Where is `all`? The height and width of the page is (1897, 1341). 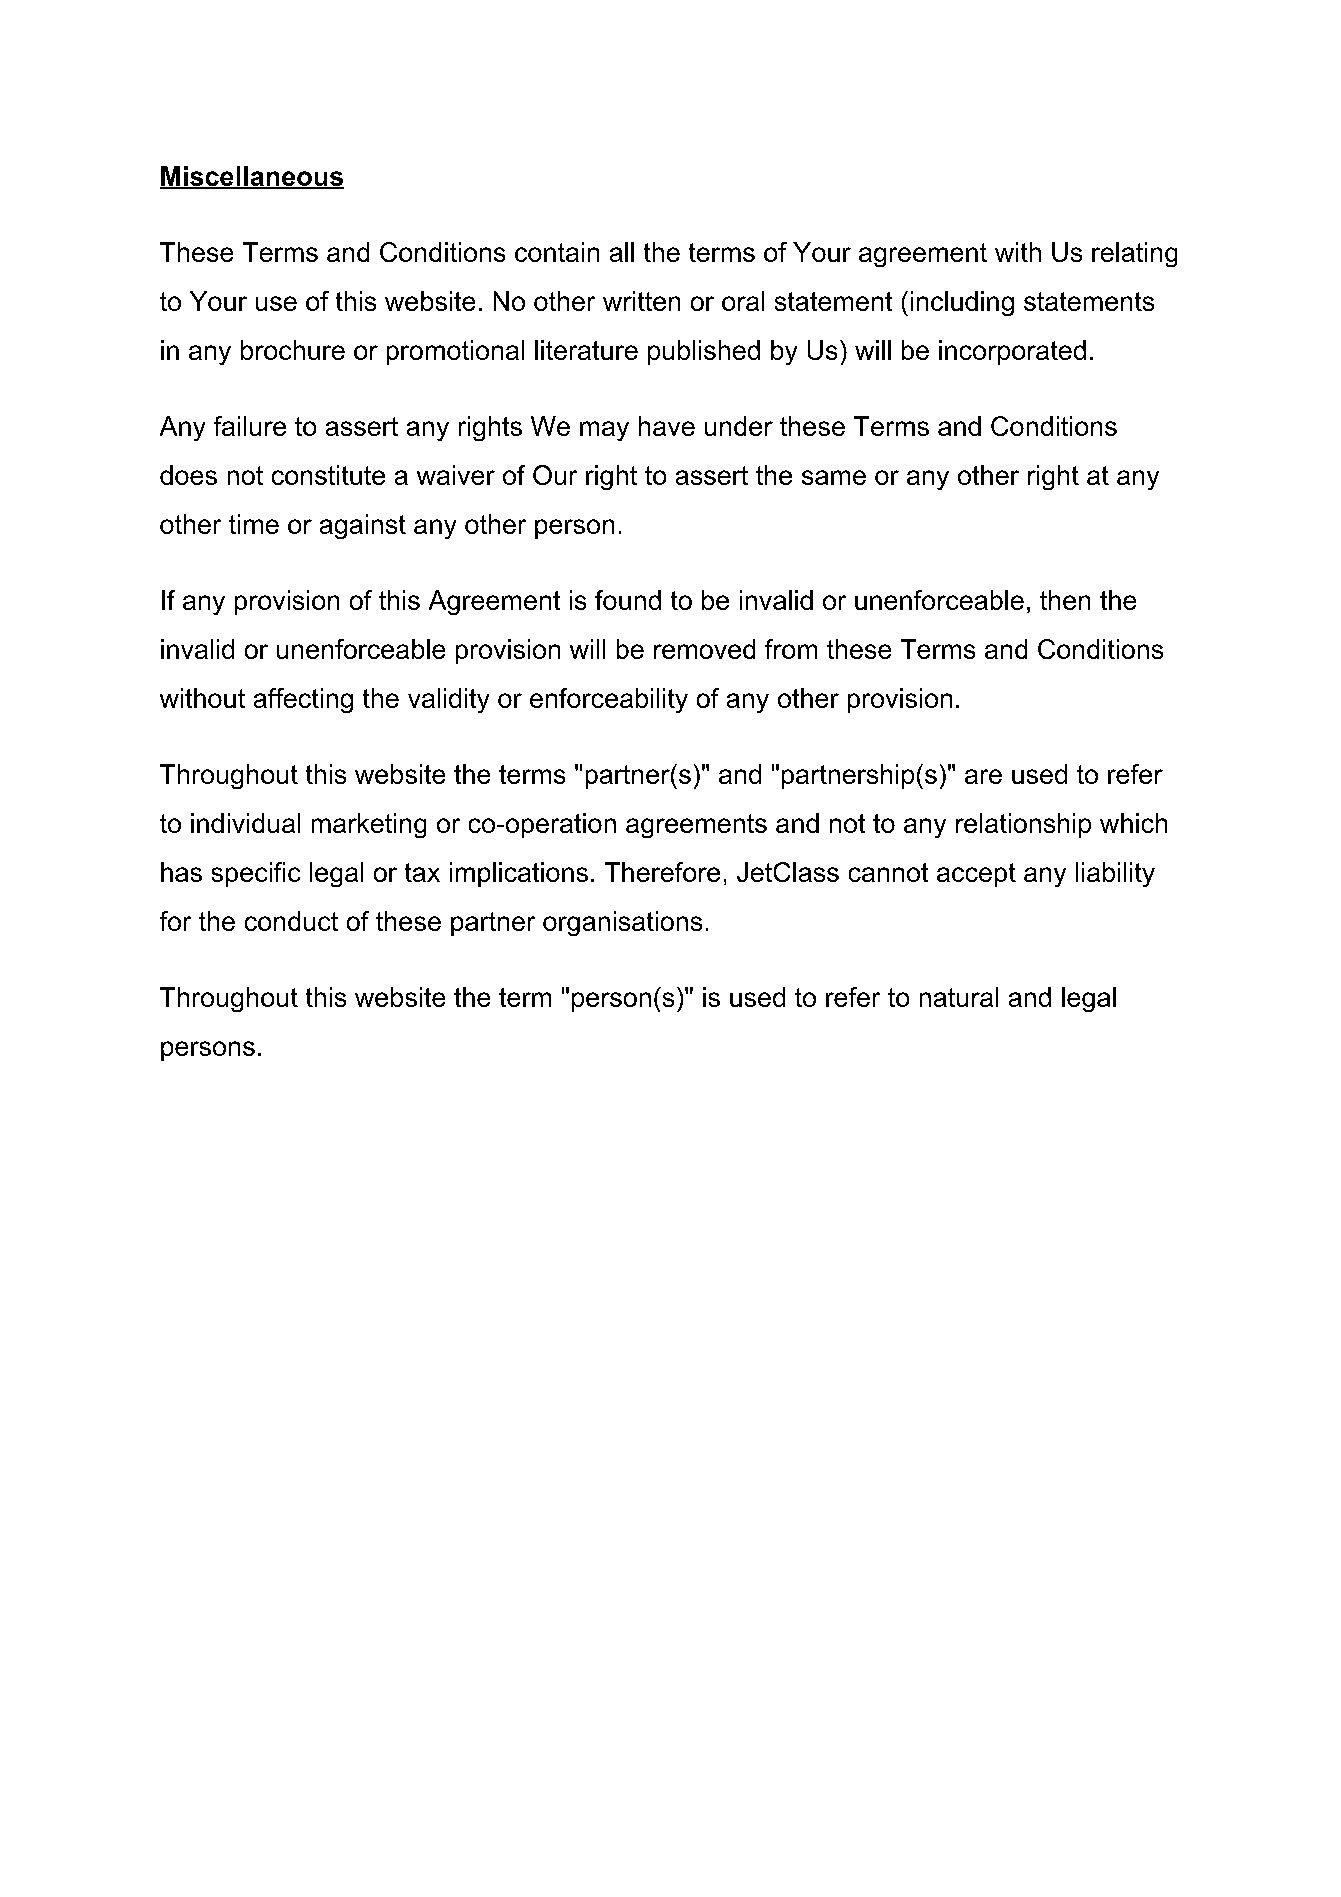 all is located at coordinates (622, 252).
